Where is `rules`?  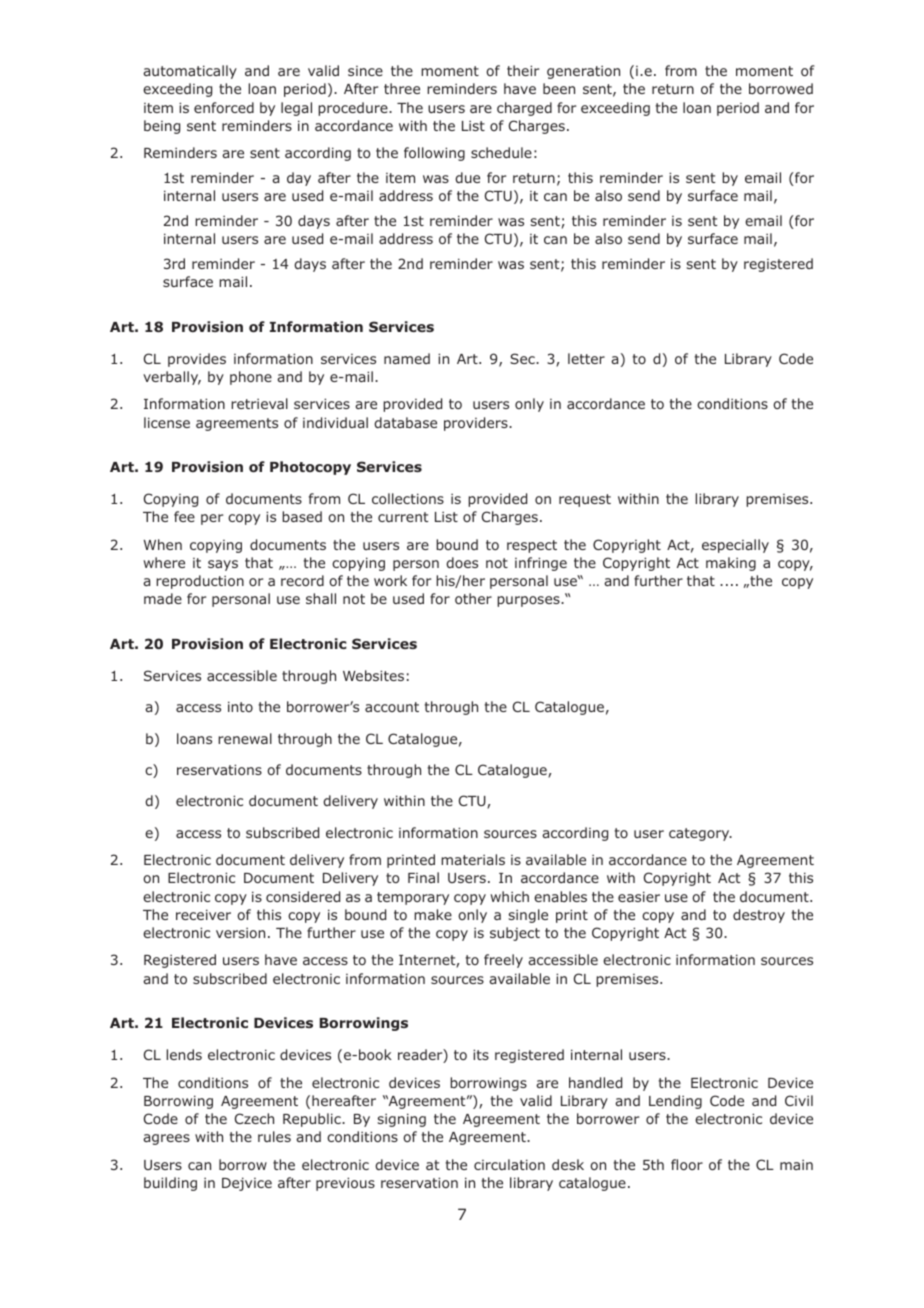 rules is located at coordinates (274, 1136).
